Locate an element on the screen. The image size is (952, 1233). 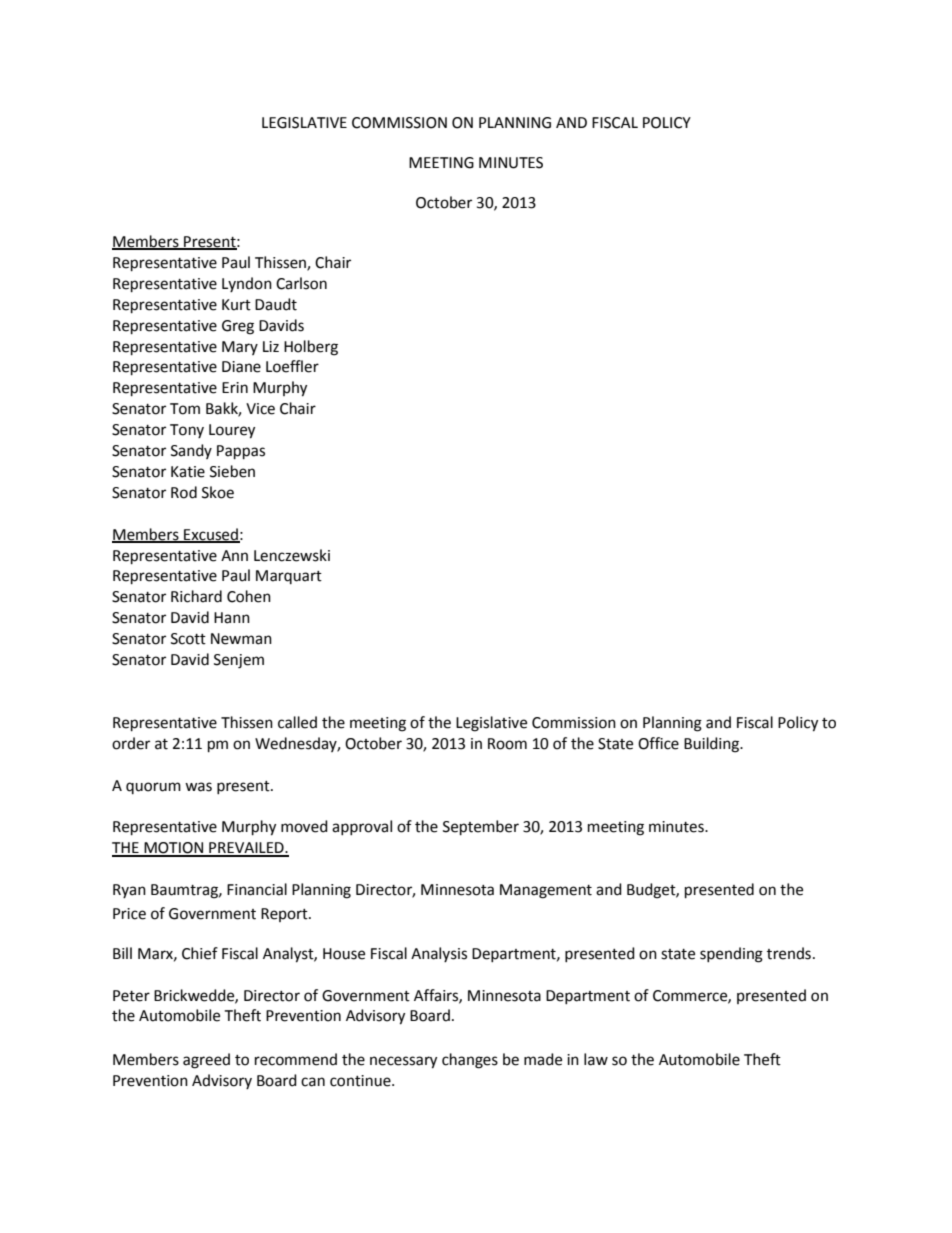
Carlson is located at coordinates (301, 283).
